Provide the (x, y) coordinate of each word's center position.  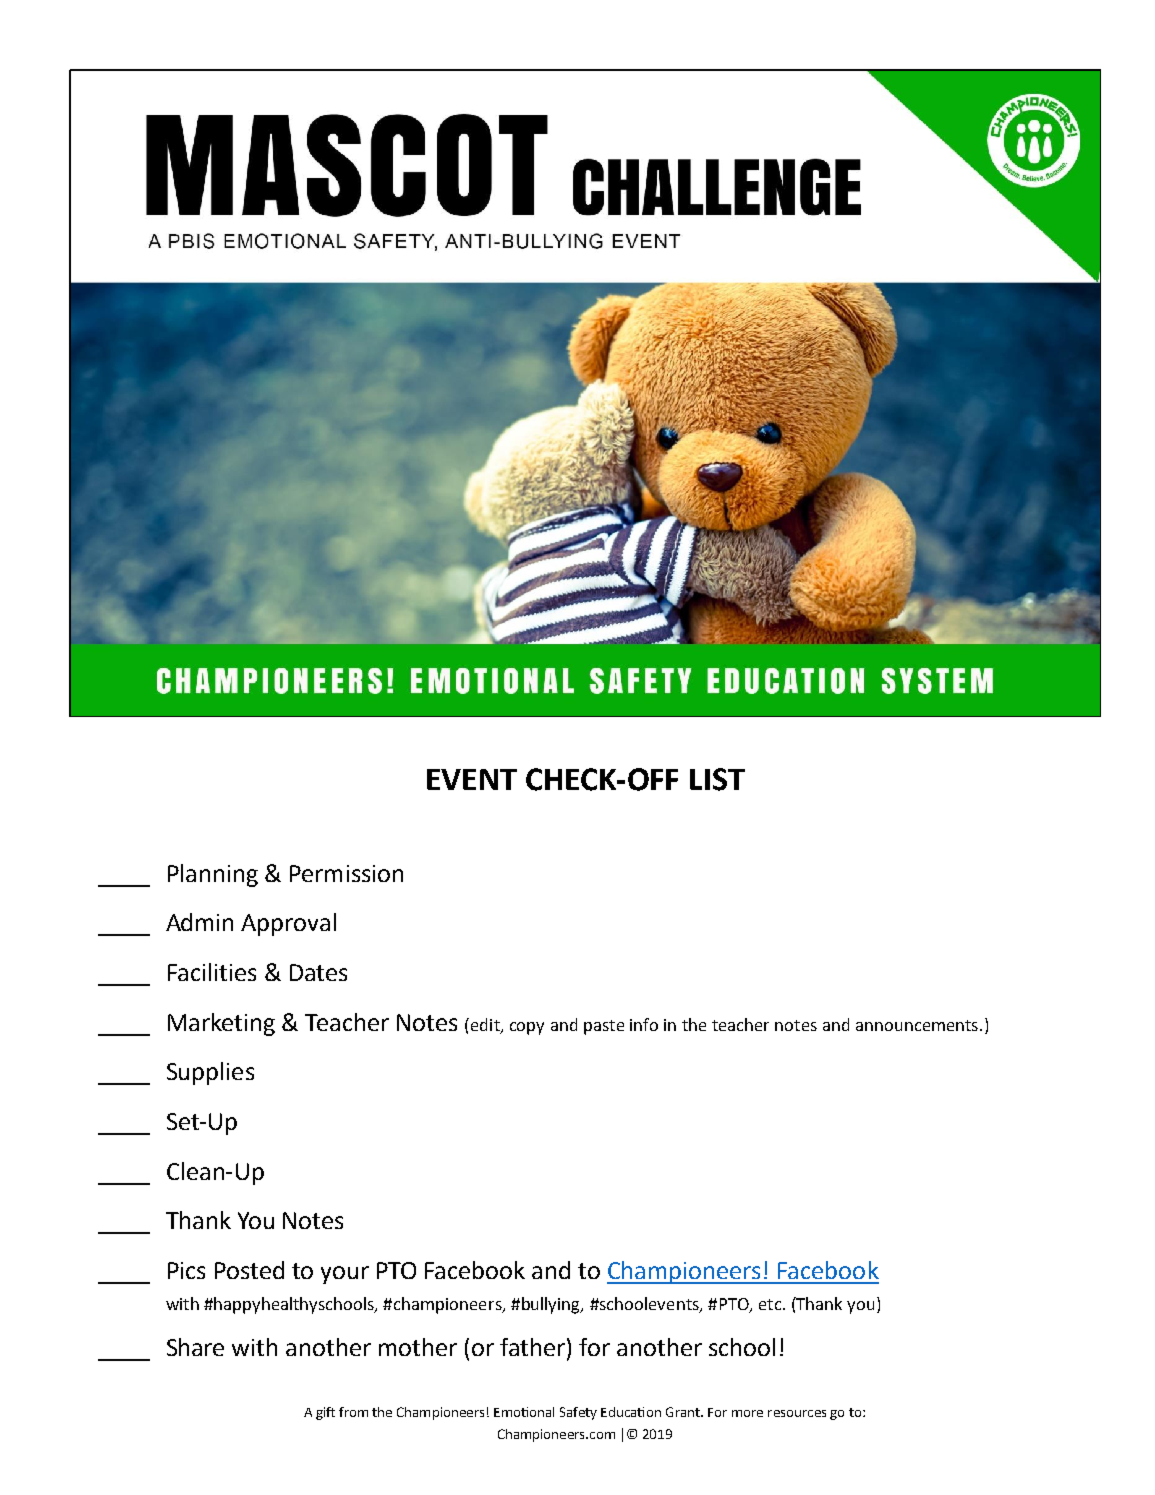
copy (527, 1028)
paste (604, 1027)
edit (485, 1025)
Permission (346, 873)
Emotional (524, 1412)
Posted (249, 1270)
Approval (288, 924)
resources (797, 1413)
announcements (917, 1025)
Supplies (210, 1073)
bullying (551, 1305)
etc (771, 1304)
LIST (717, 779)
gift (325, 1413)
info (644, 1024)
